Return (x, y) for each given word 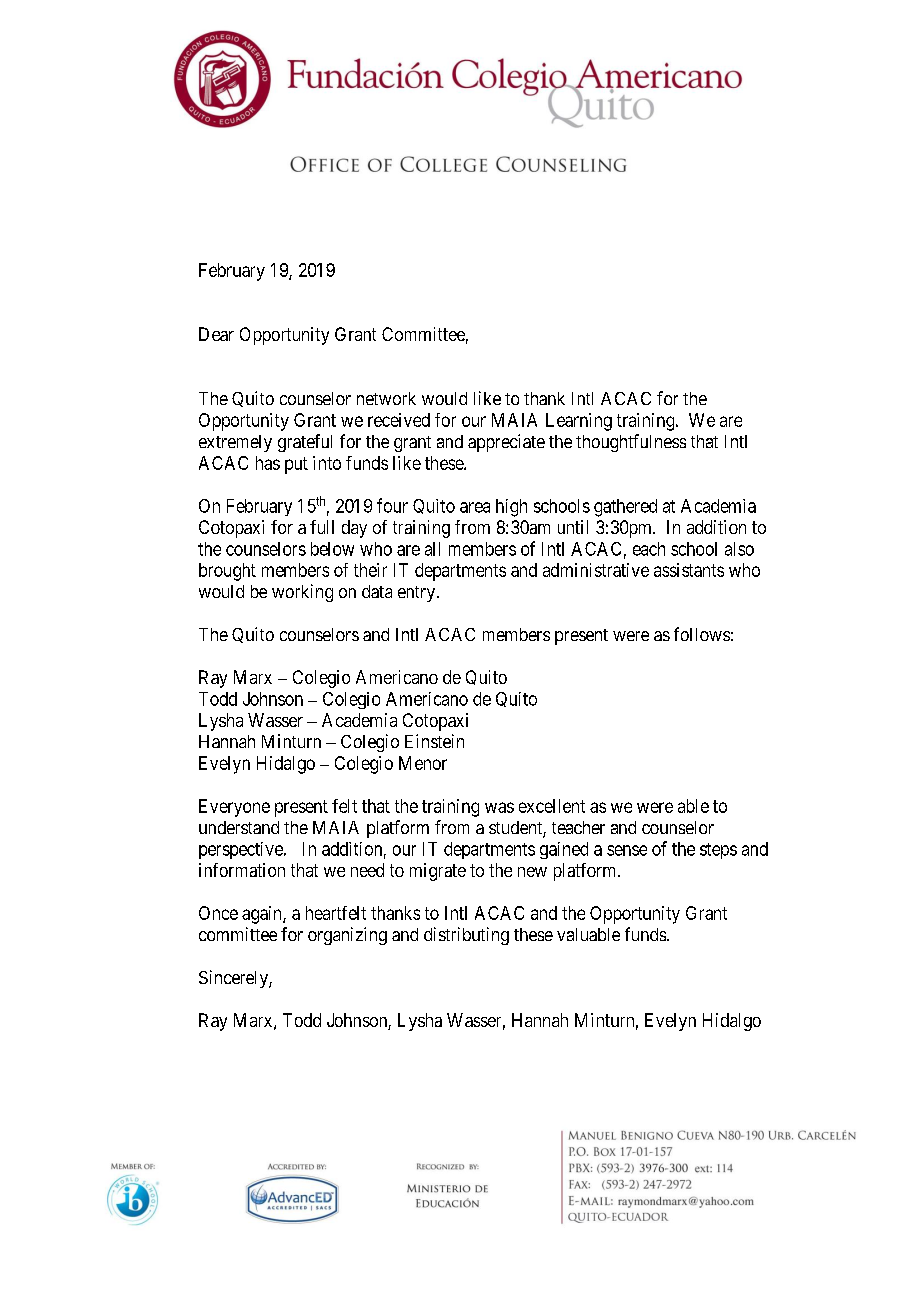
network (386, 398)
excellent (552, 806)
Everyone (234, 808)
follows (702, 634)
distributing (466, 936)
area (475, 507)
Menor (423, 763)
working (302, 593)
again (263, 915)
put (296, 465)
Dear (216, 334)
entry (418, 594)
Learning (579, 422)
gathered (625, 508)
